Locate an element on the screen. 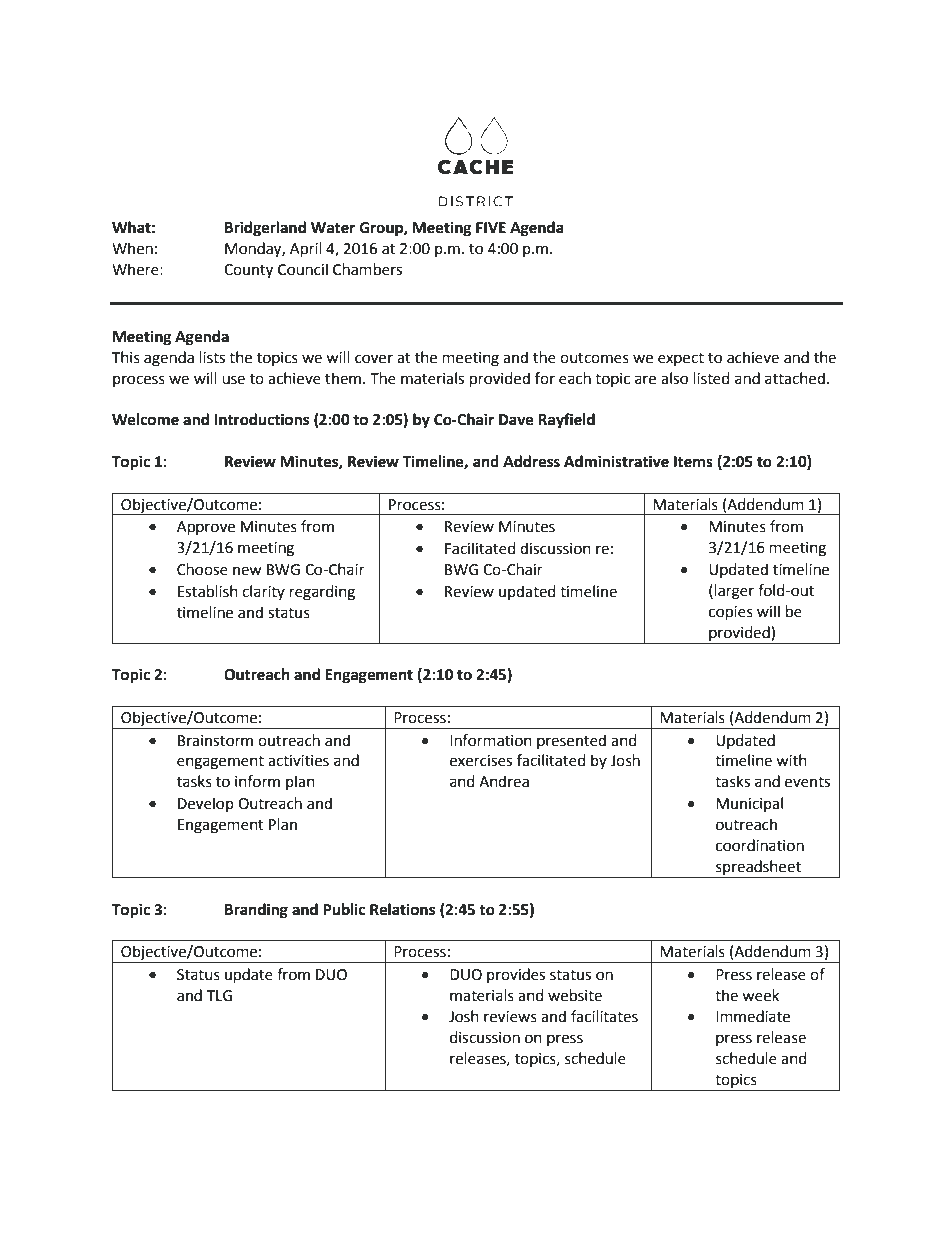 The height and width of the screenshot is (1233, 952). Andrea is located at coordinates (504, 781).
